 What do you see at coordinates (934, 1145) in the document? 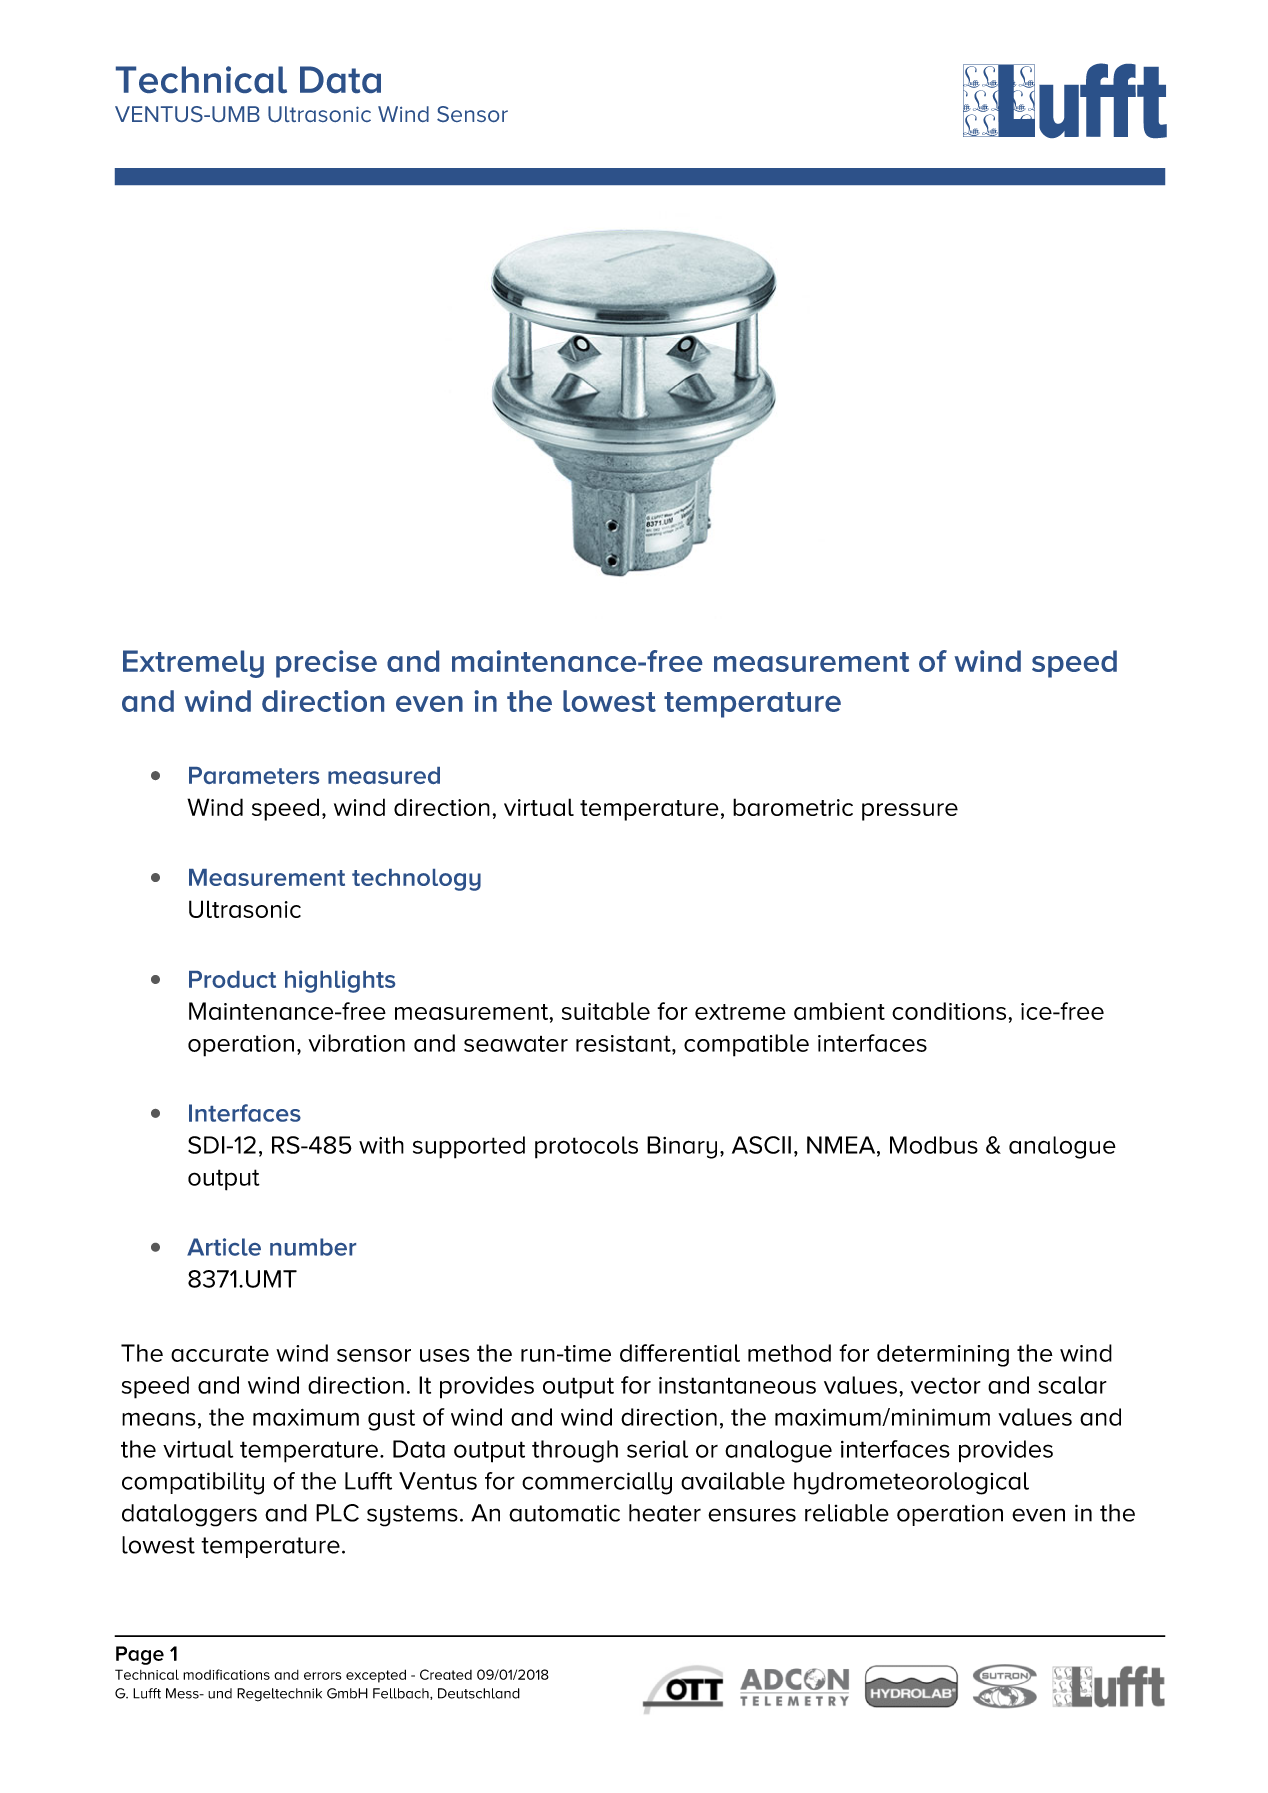
I see `Modbus` at bounding box center [934, 1145].
